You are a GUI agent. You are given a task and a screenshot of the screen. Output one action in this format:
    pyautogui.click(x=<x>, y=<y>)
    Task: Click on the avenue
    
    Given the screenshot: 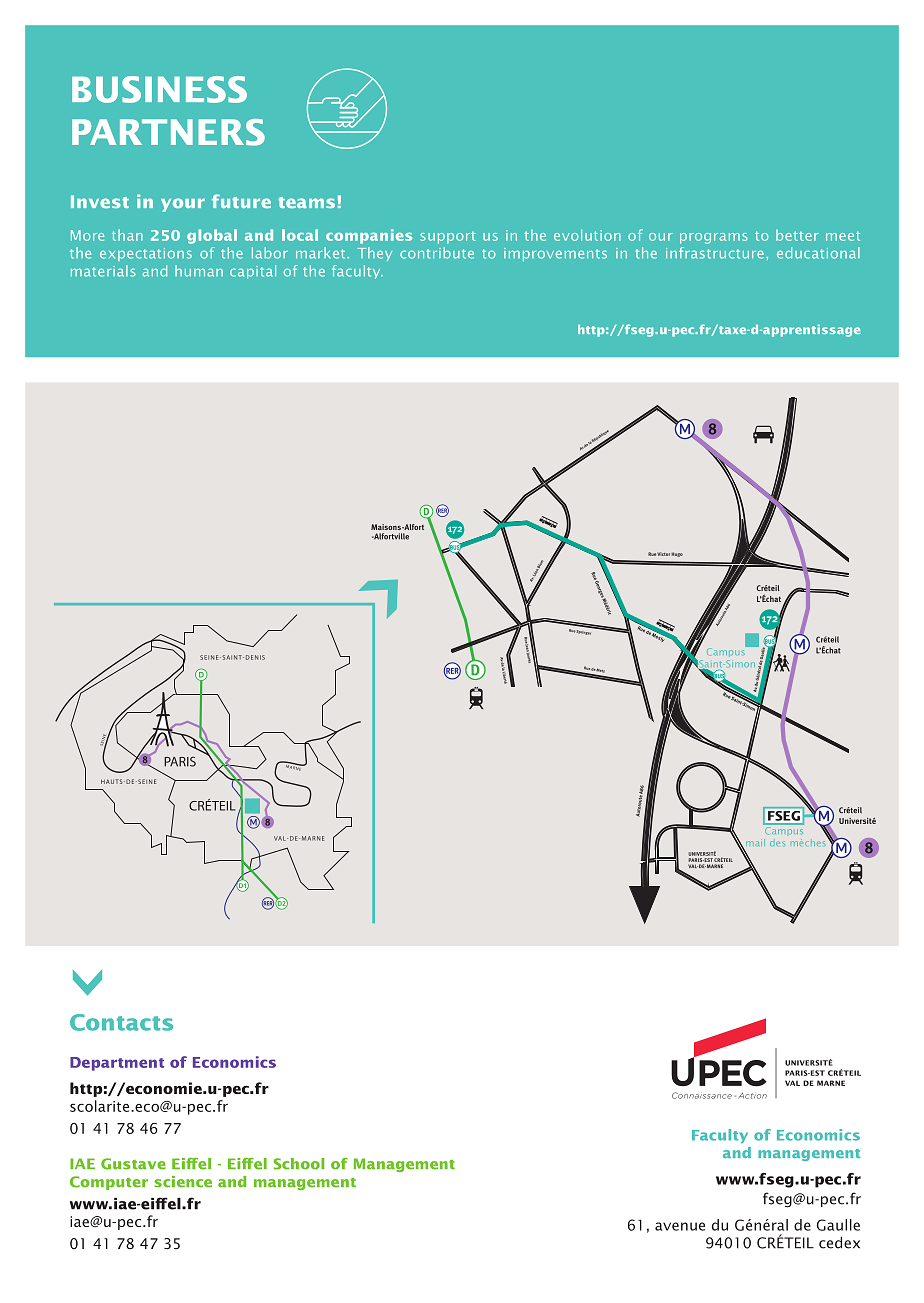 What is the action you would take?
    pyautogui.click(x=680, y=1226)
